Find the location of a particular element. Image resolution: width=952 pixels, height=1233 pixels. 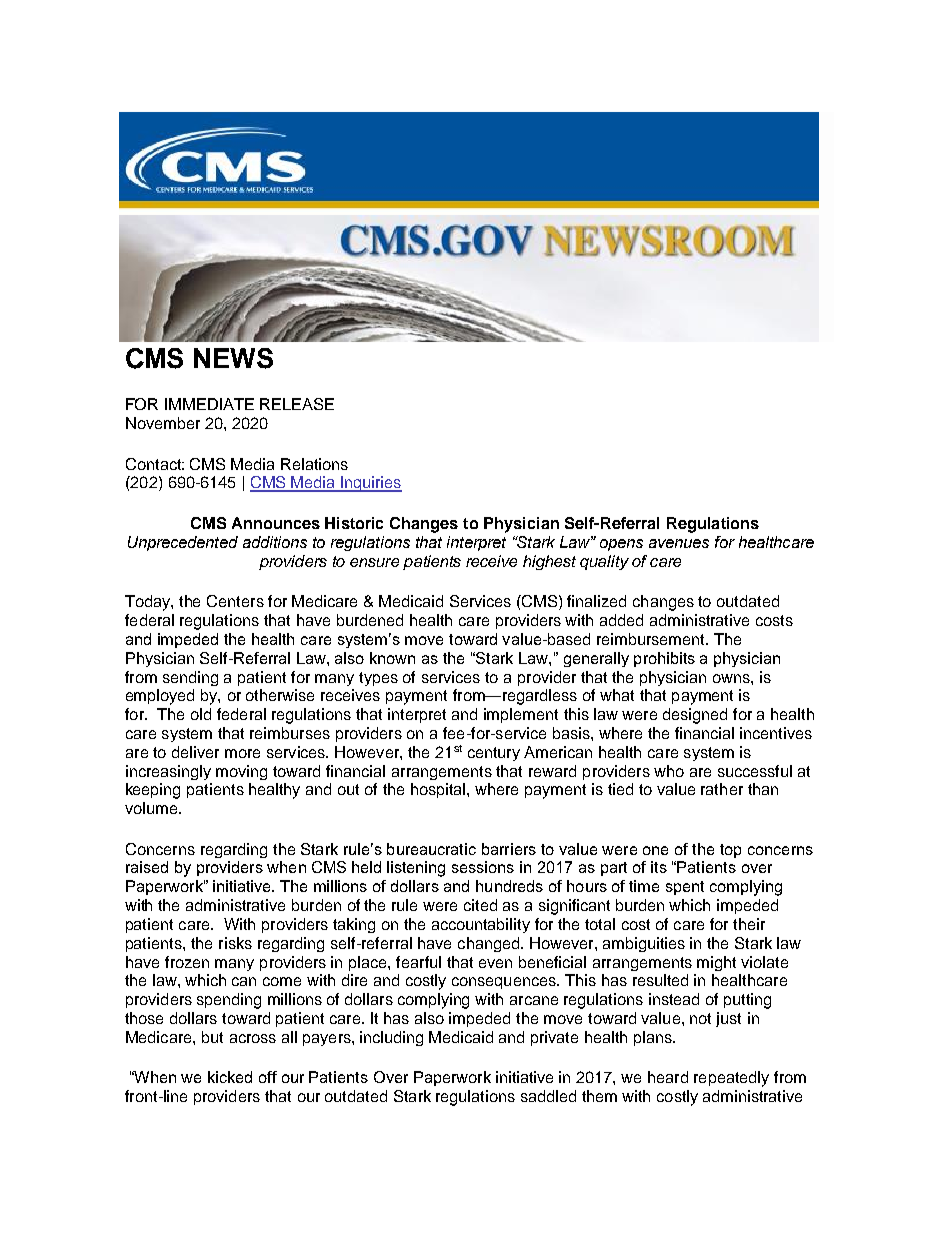

spent is located at coordinates (685, 888).
